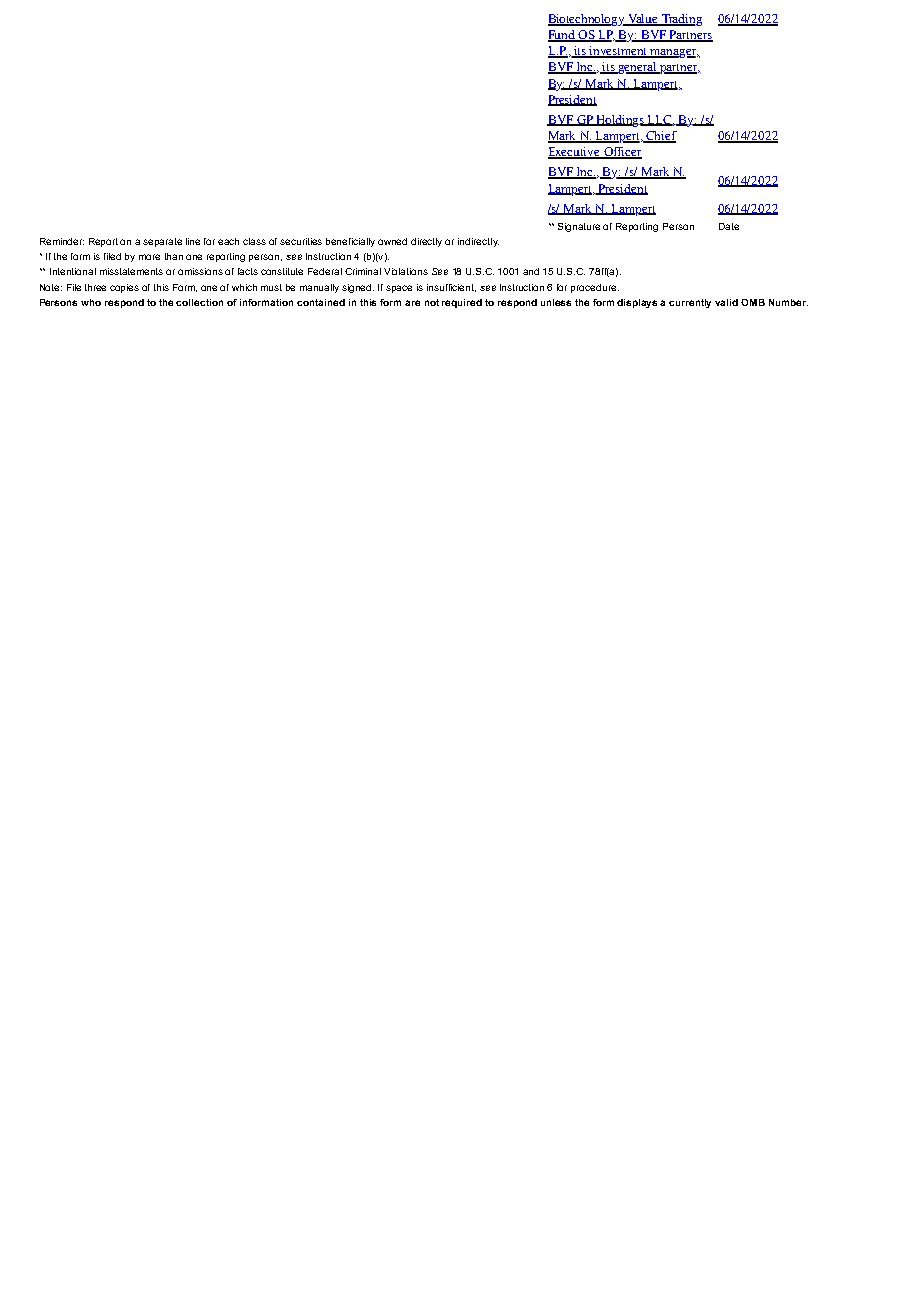  What do you see at coordinates (680, 20) in the image?
I see `Trading` at bounding box center [680, 20].
